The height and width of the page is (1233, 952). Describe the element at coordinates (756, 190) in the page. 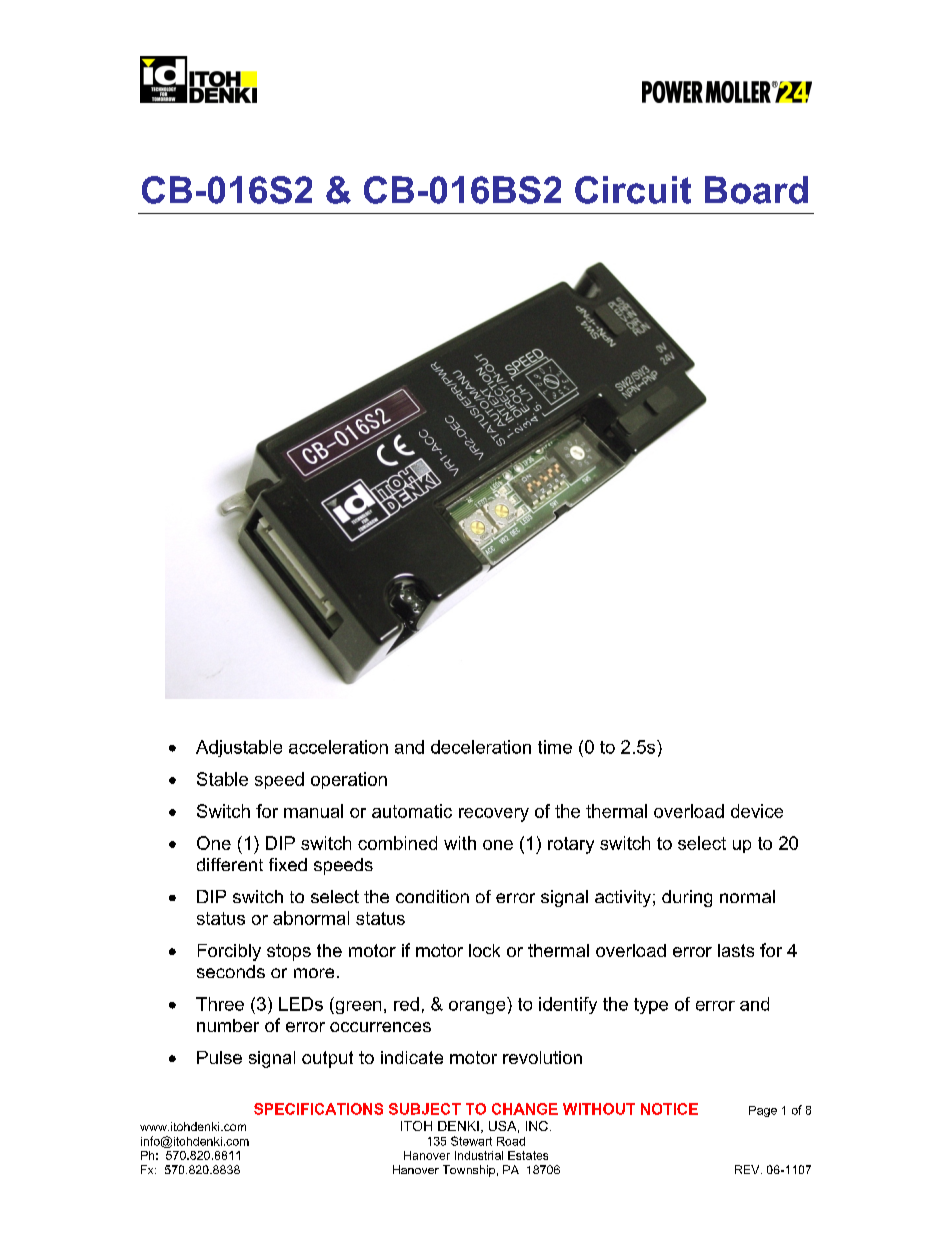

I see `Board` at that location.
